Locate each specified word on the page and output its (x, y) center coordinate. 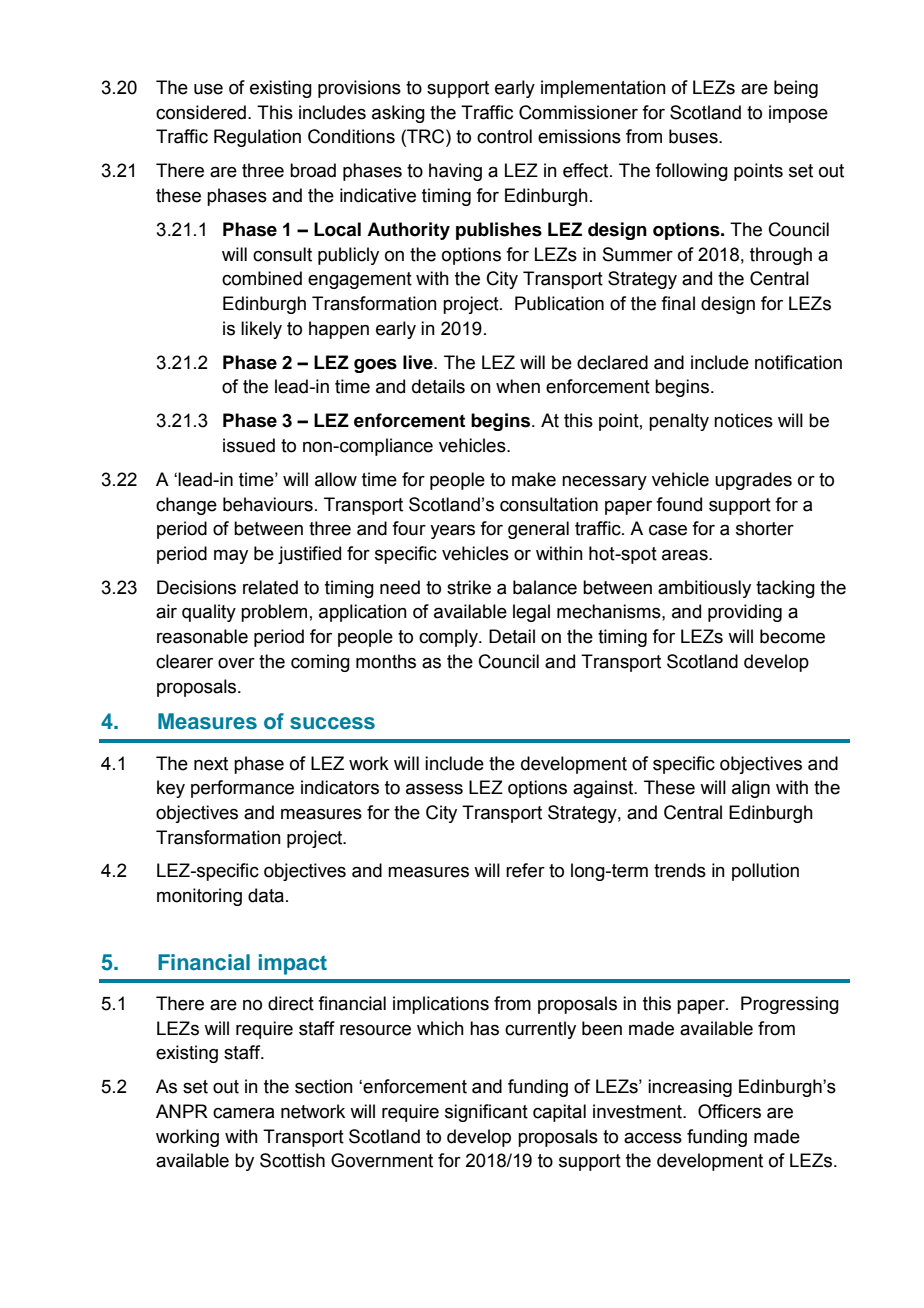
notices (743, 420)
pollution (765, 872)
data (266, 895)
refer (525, 870)
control (504, 136)
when (518, 386)
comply (449, 638)
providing (745, 613)
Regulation (257, 138)
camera (243, 1113)
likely (261, 330)
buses (694, 136)
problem (274, 613)
